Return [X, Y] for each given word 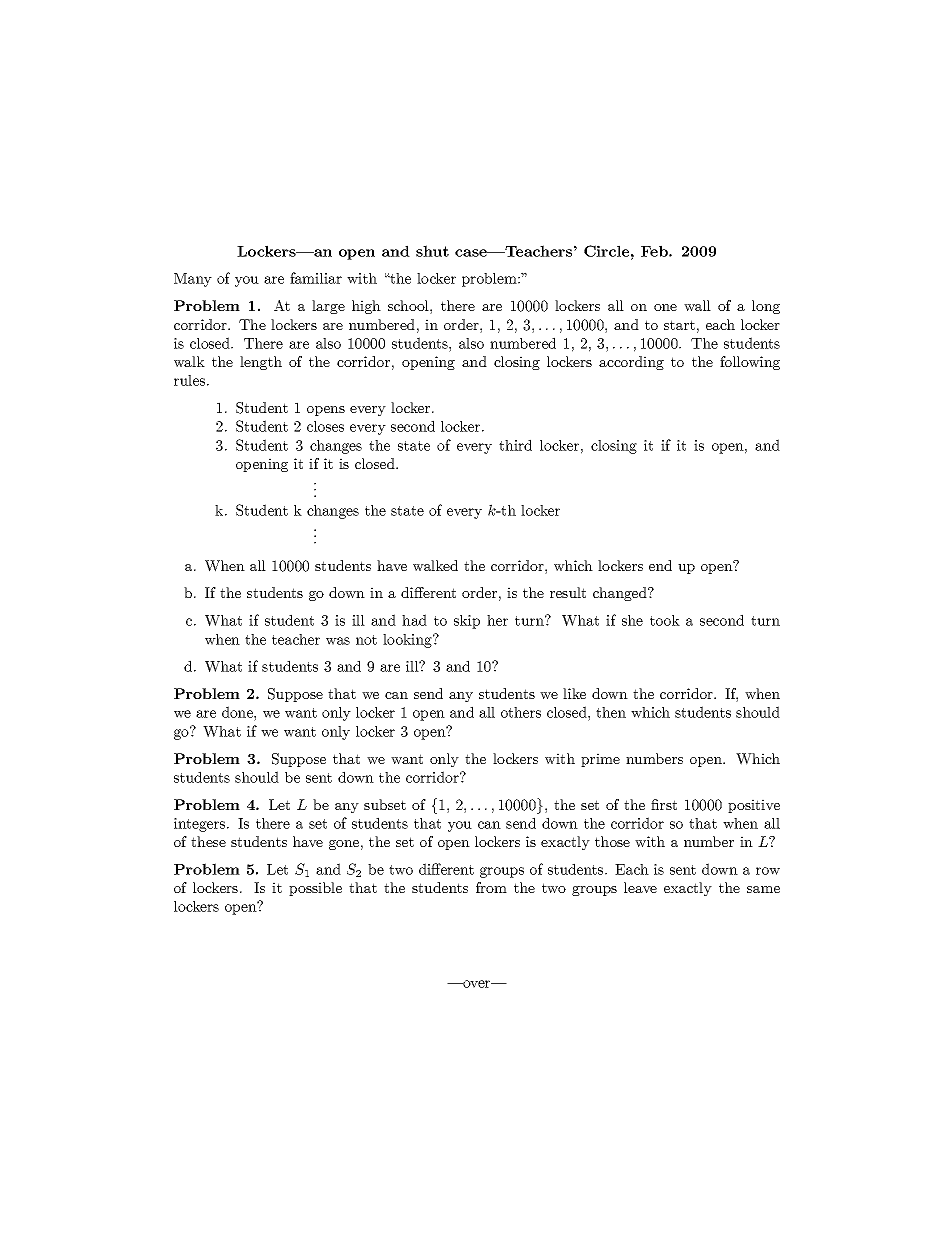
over [477, 984]
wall [697, 305]
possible [315, 889]
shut [432, 251]
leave [640, 887]
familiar [316, 278]
